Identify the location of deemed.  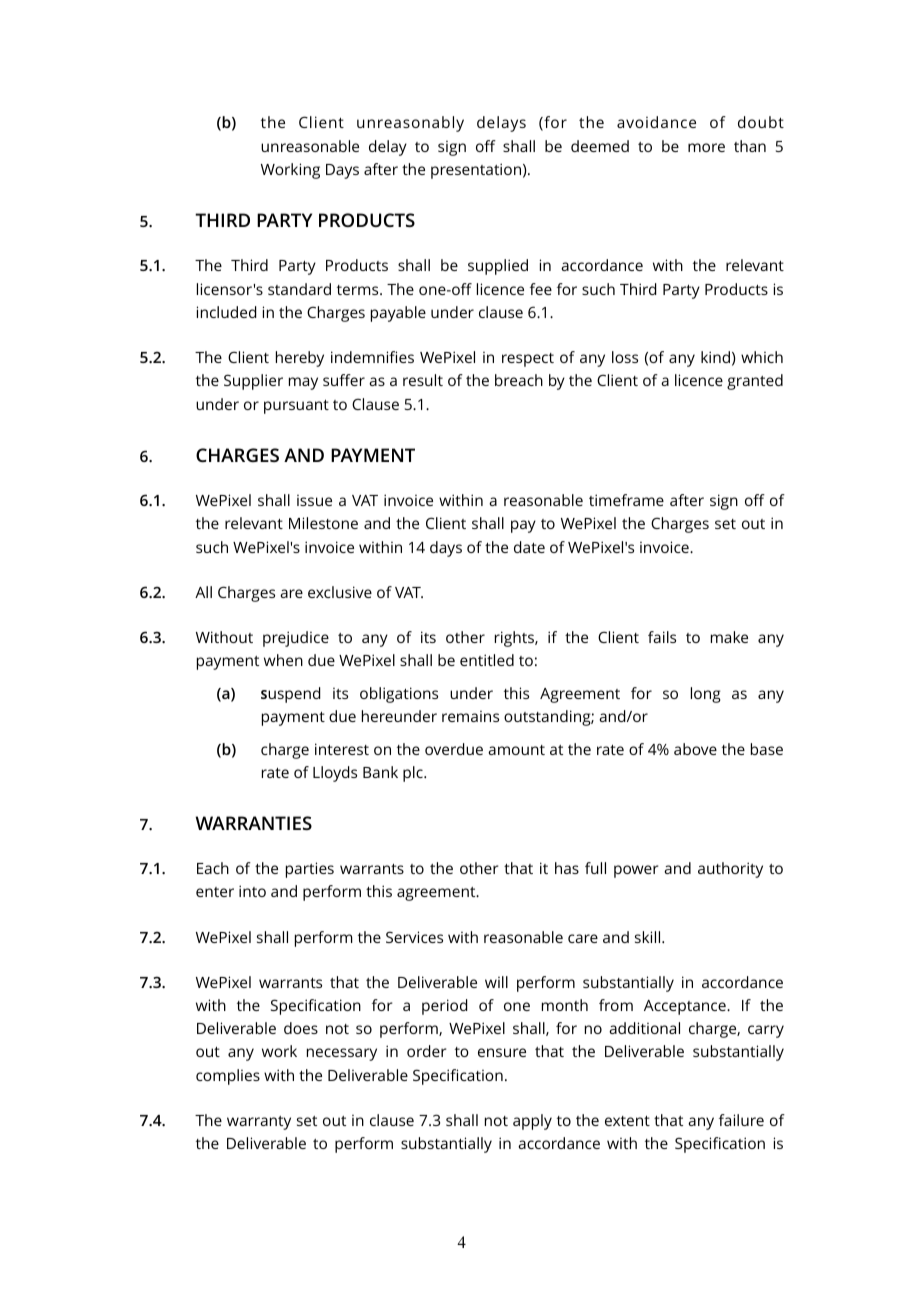
(600, 146).
